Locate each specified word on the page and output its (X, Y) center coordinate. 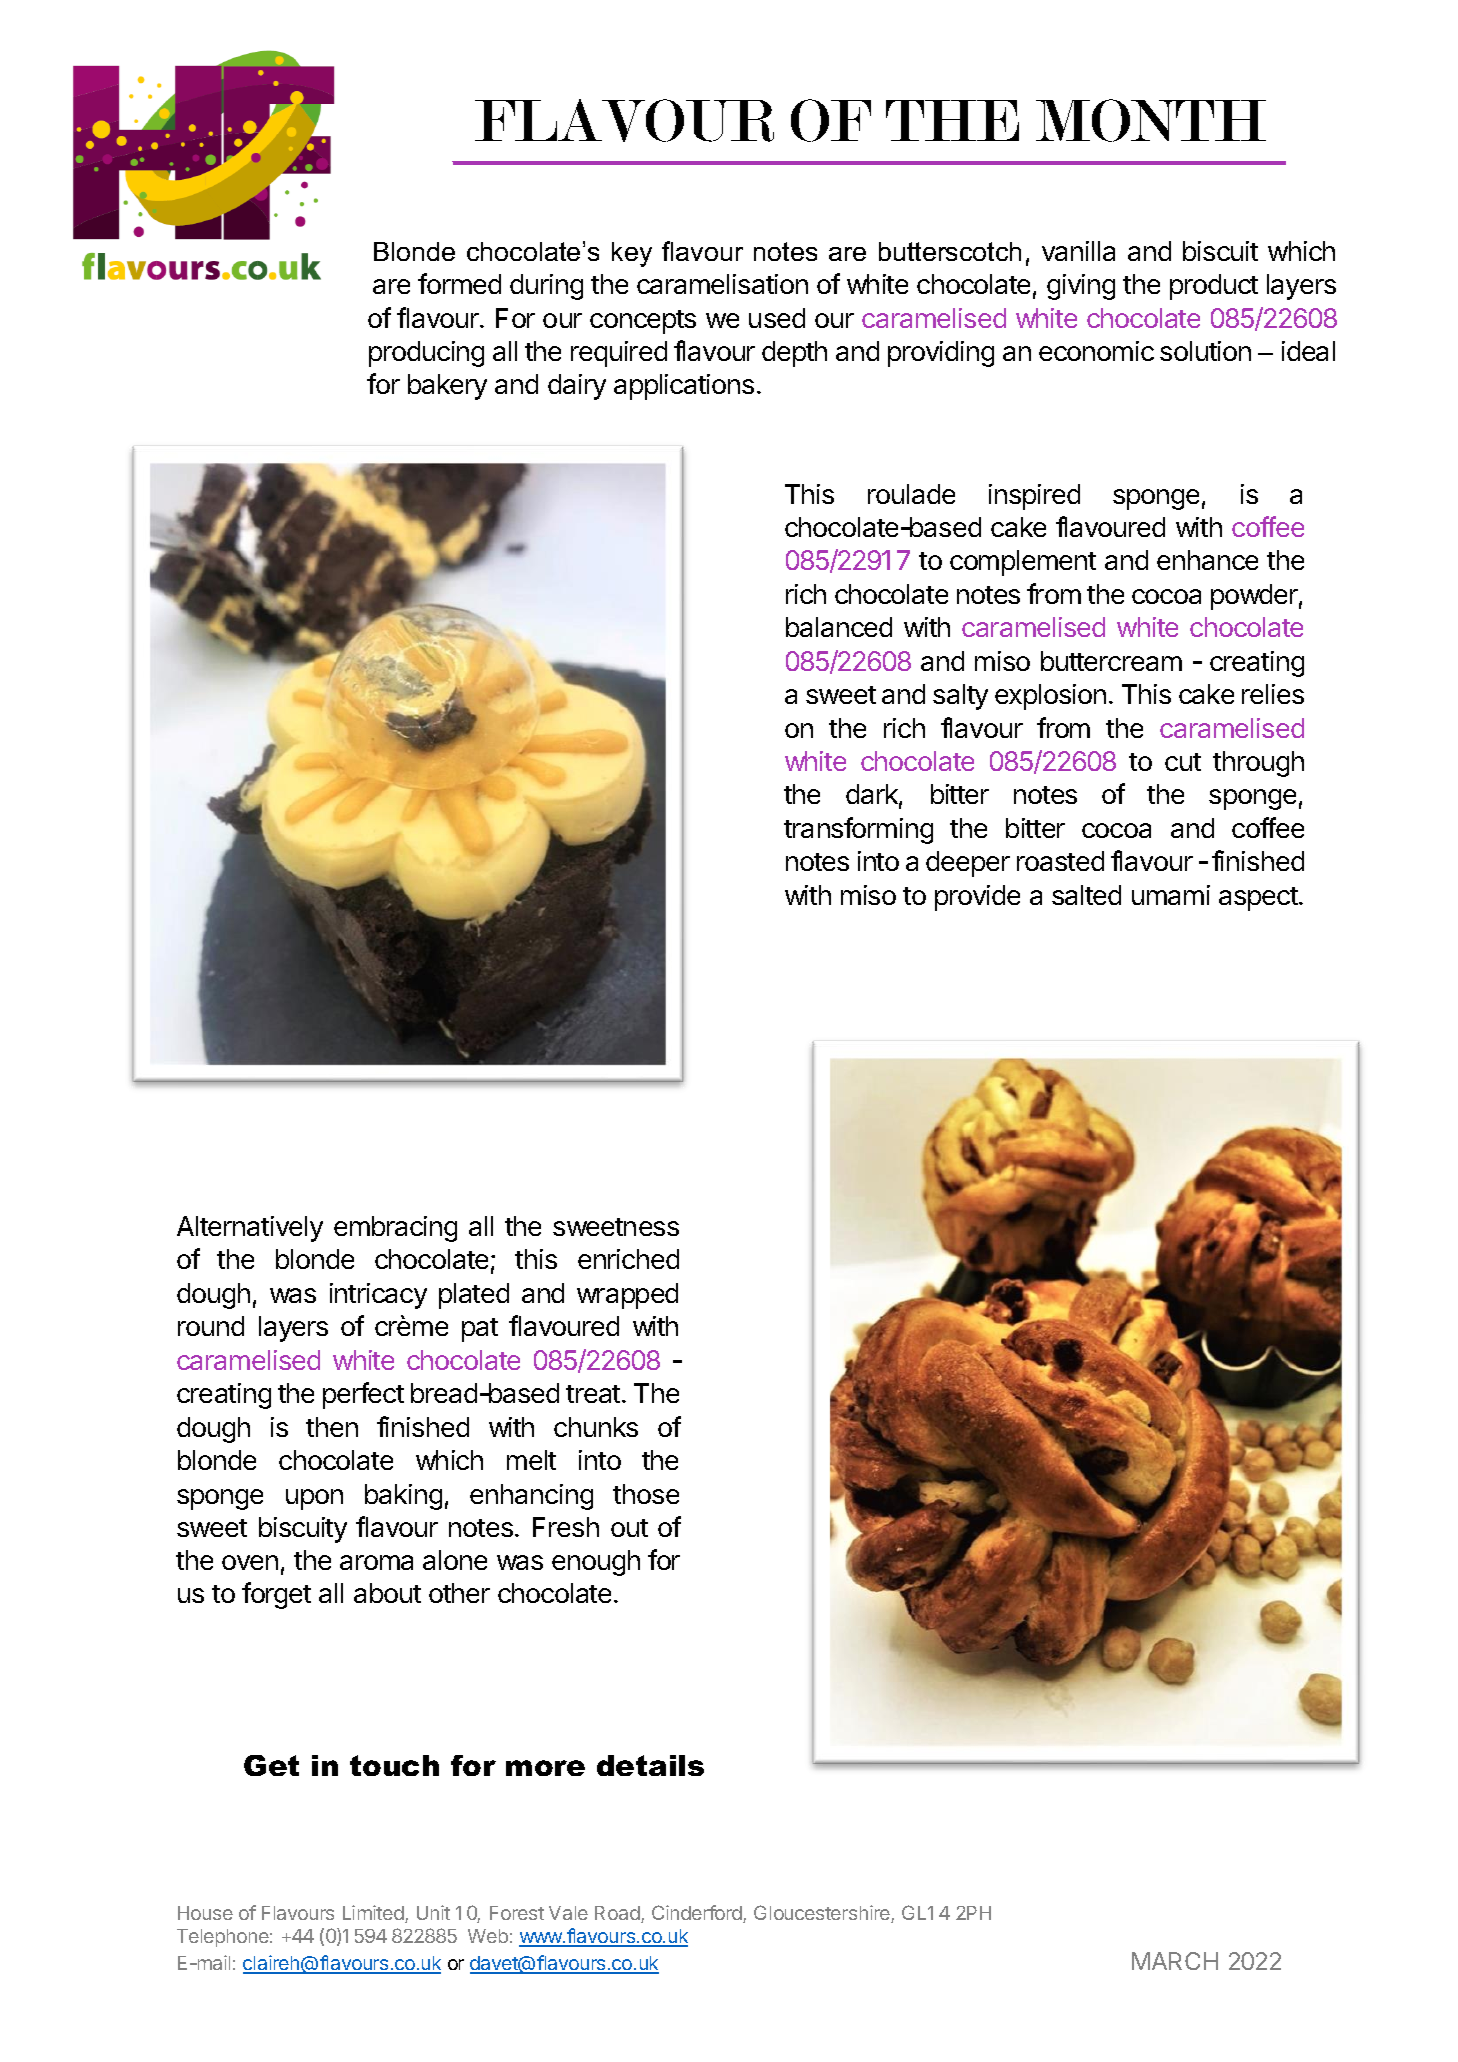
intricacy (378, 1296)
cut (1183, 762)
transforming (858, 830)
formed (459, 283)
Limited (373, 1912)
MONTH (1151, 120)
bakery (447, 387)
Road (618, 1914)
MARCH (1175, 1961)
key (632, 254)
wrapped (627, 1296)
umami (1171, 895)
